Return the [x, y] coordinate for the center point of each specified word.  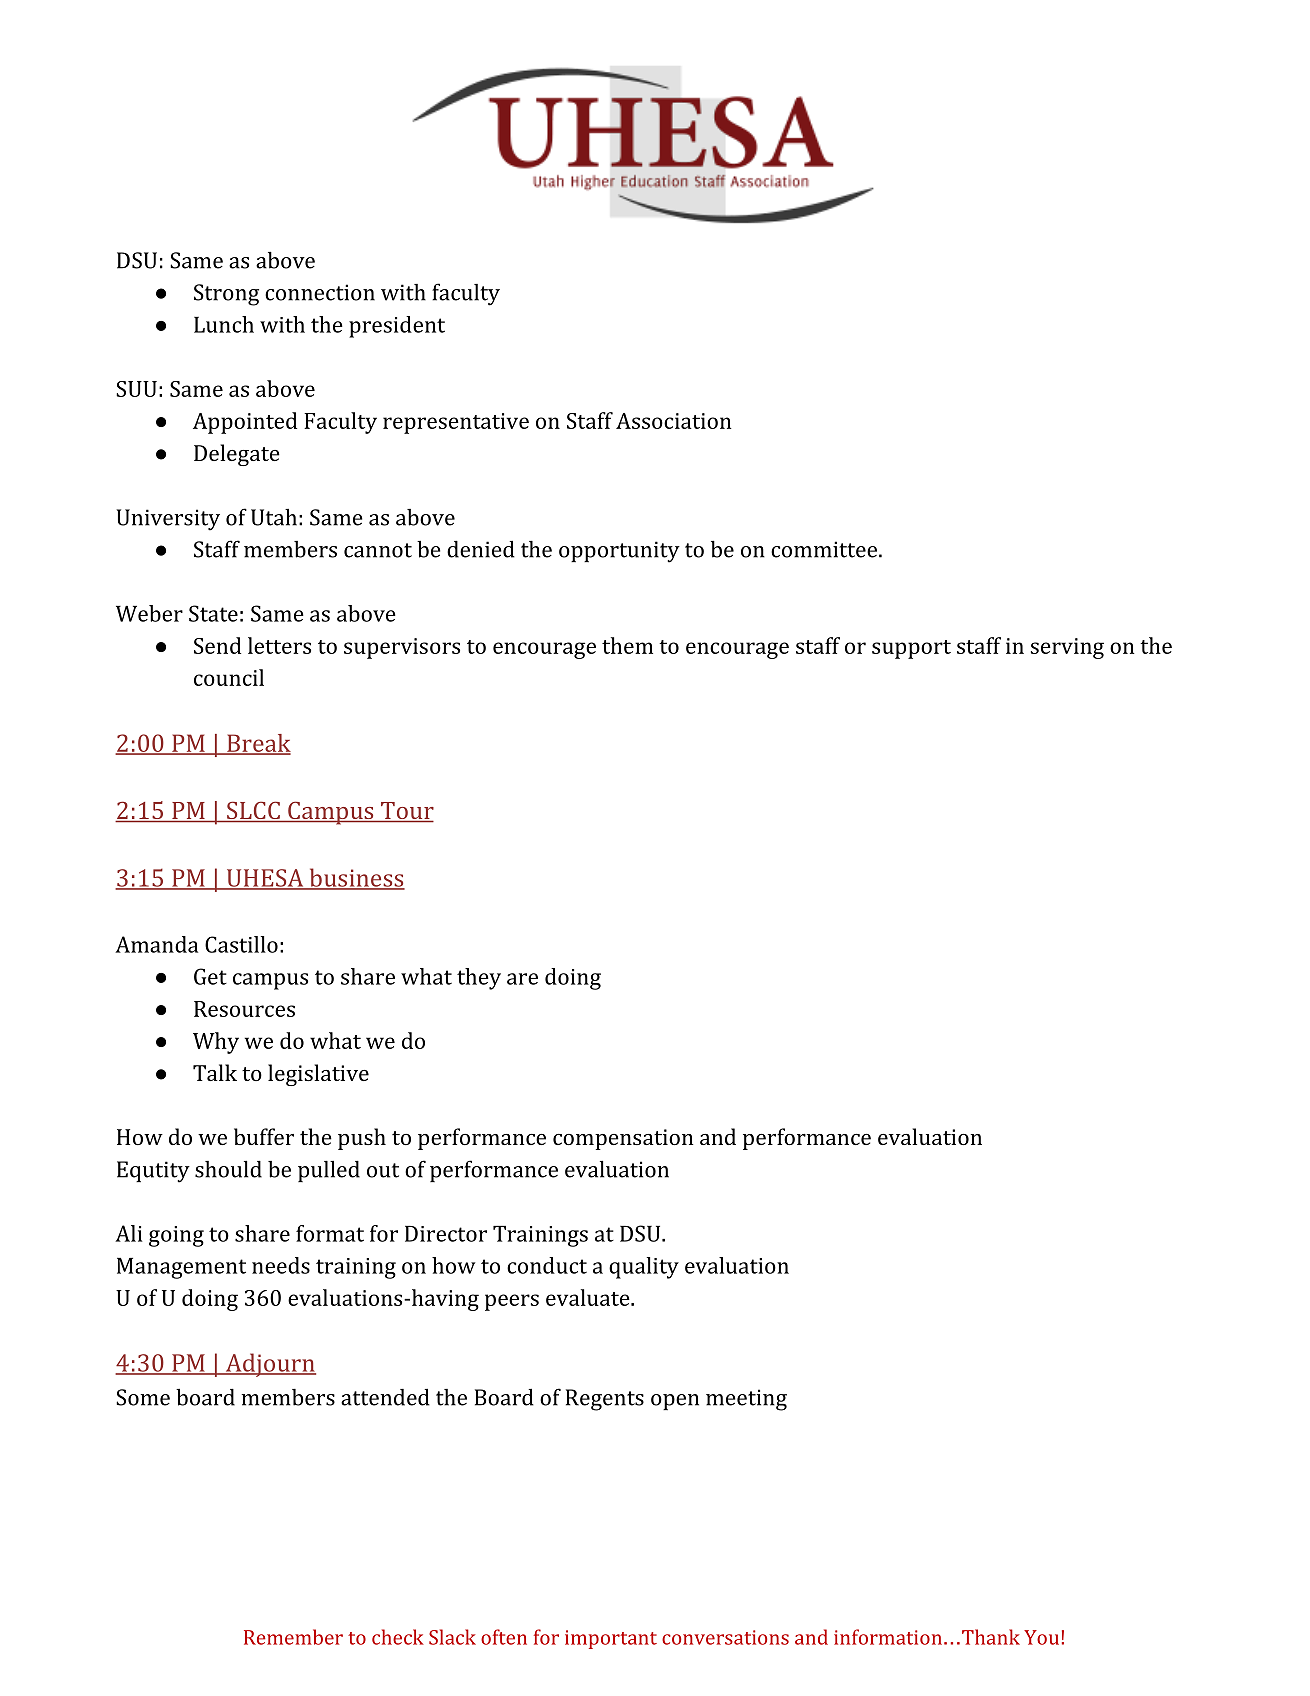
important [611, 1639]
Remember [293, 1637]
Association [673, 421]
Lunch [224, 324]
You [1041, 1637]
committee [824, 549]
